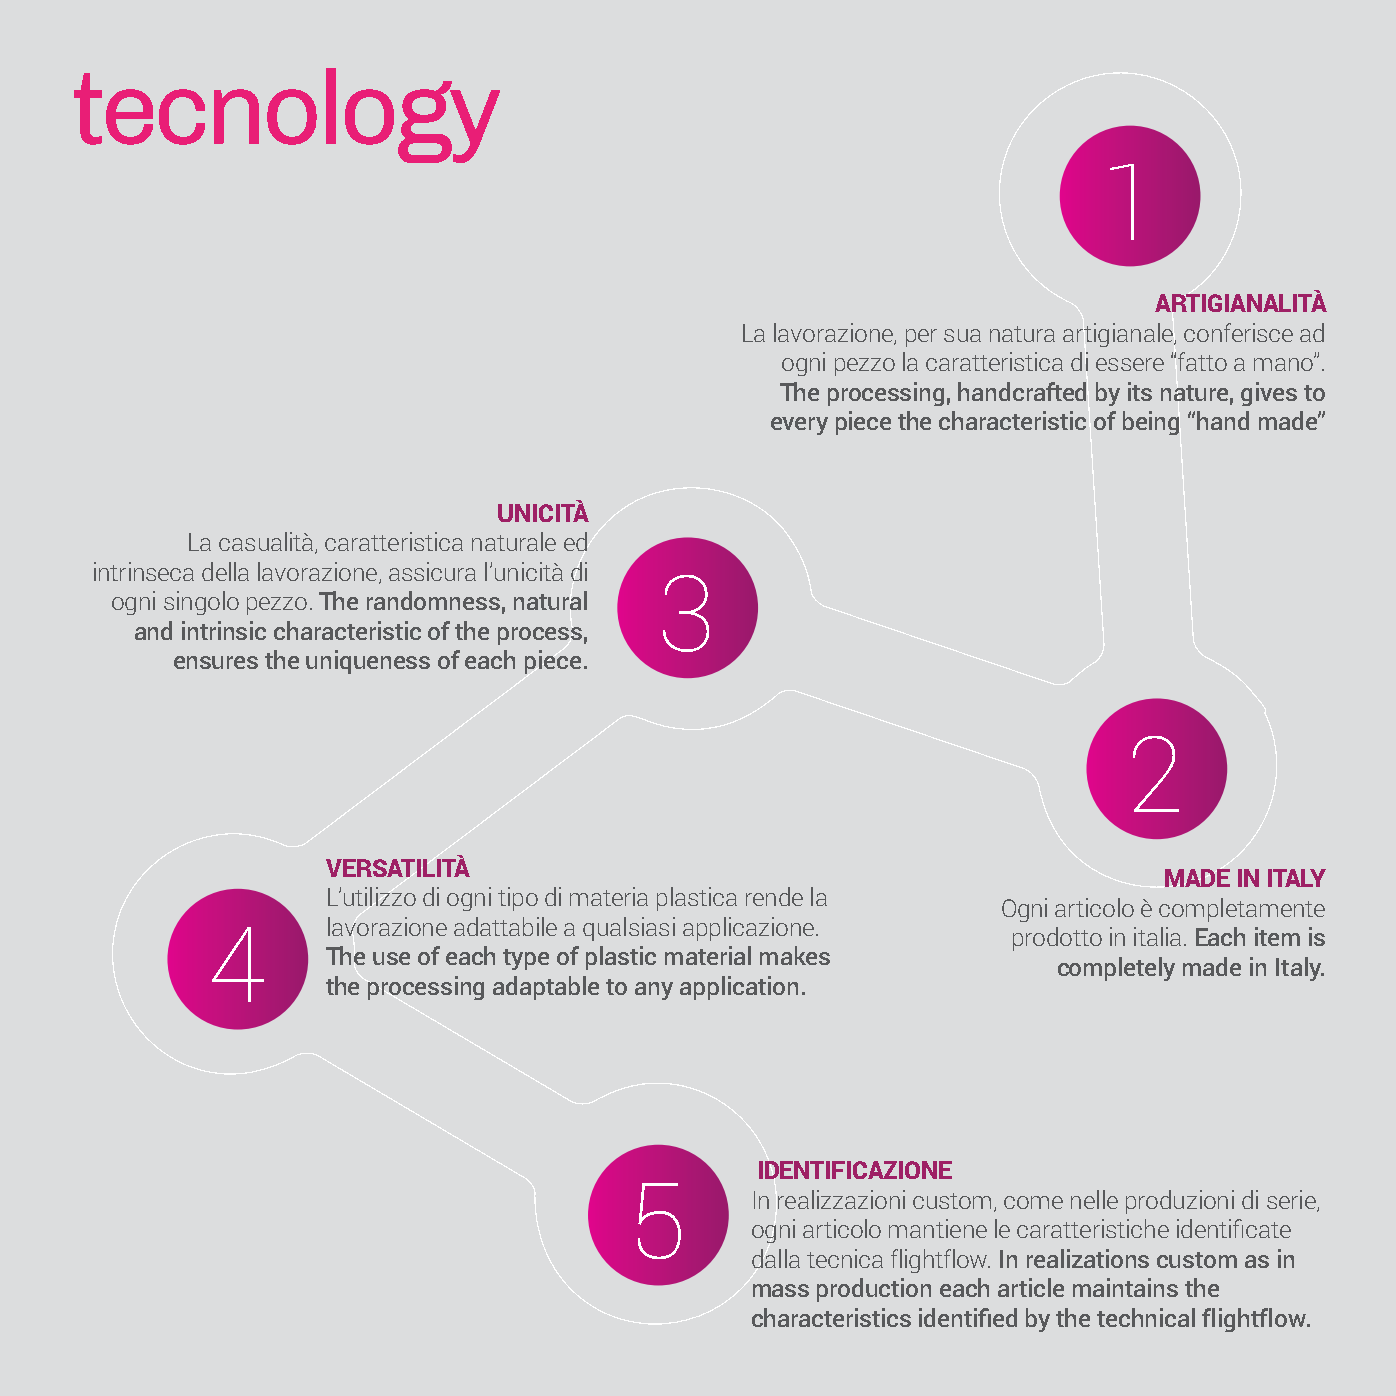  Describe the element at coordinates (224, 630) in the screenshot. I see `intrinsic` at that location.
